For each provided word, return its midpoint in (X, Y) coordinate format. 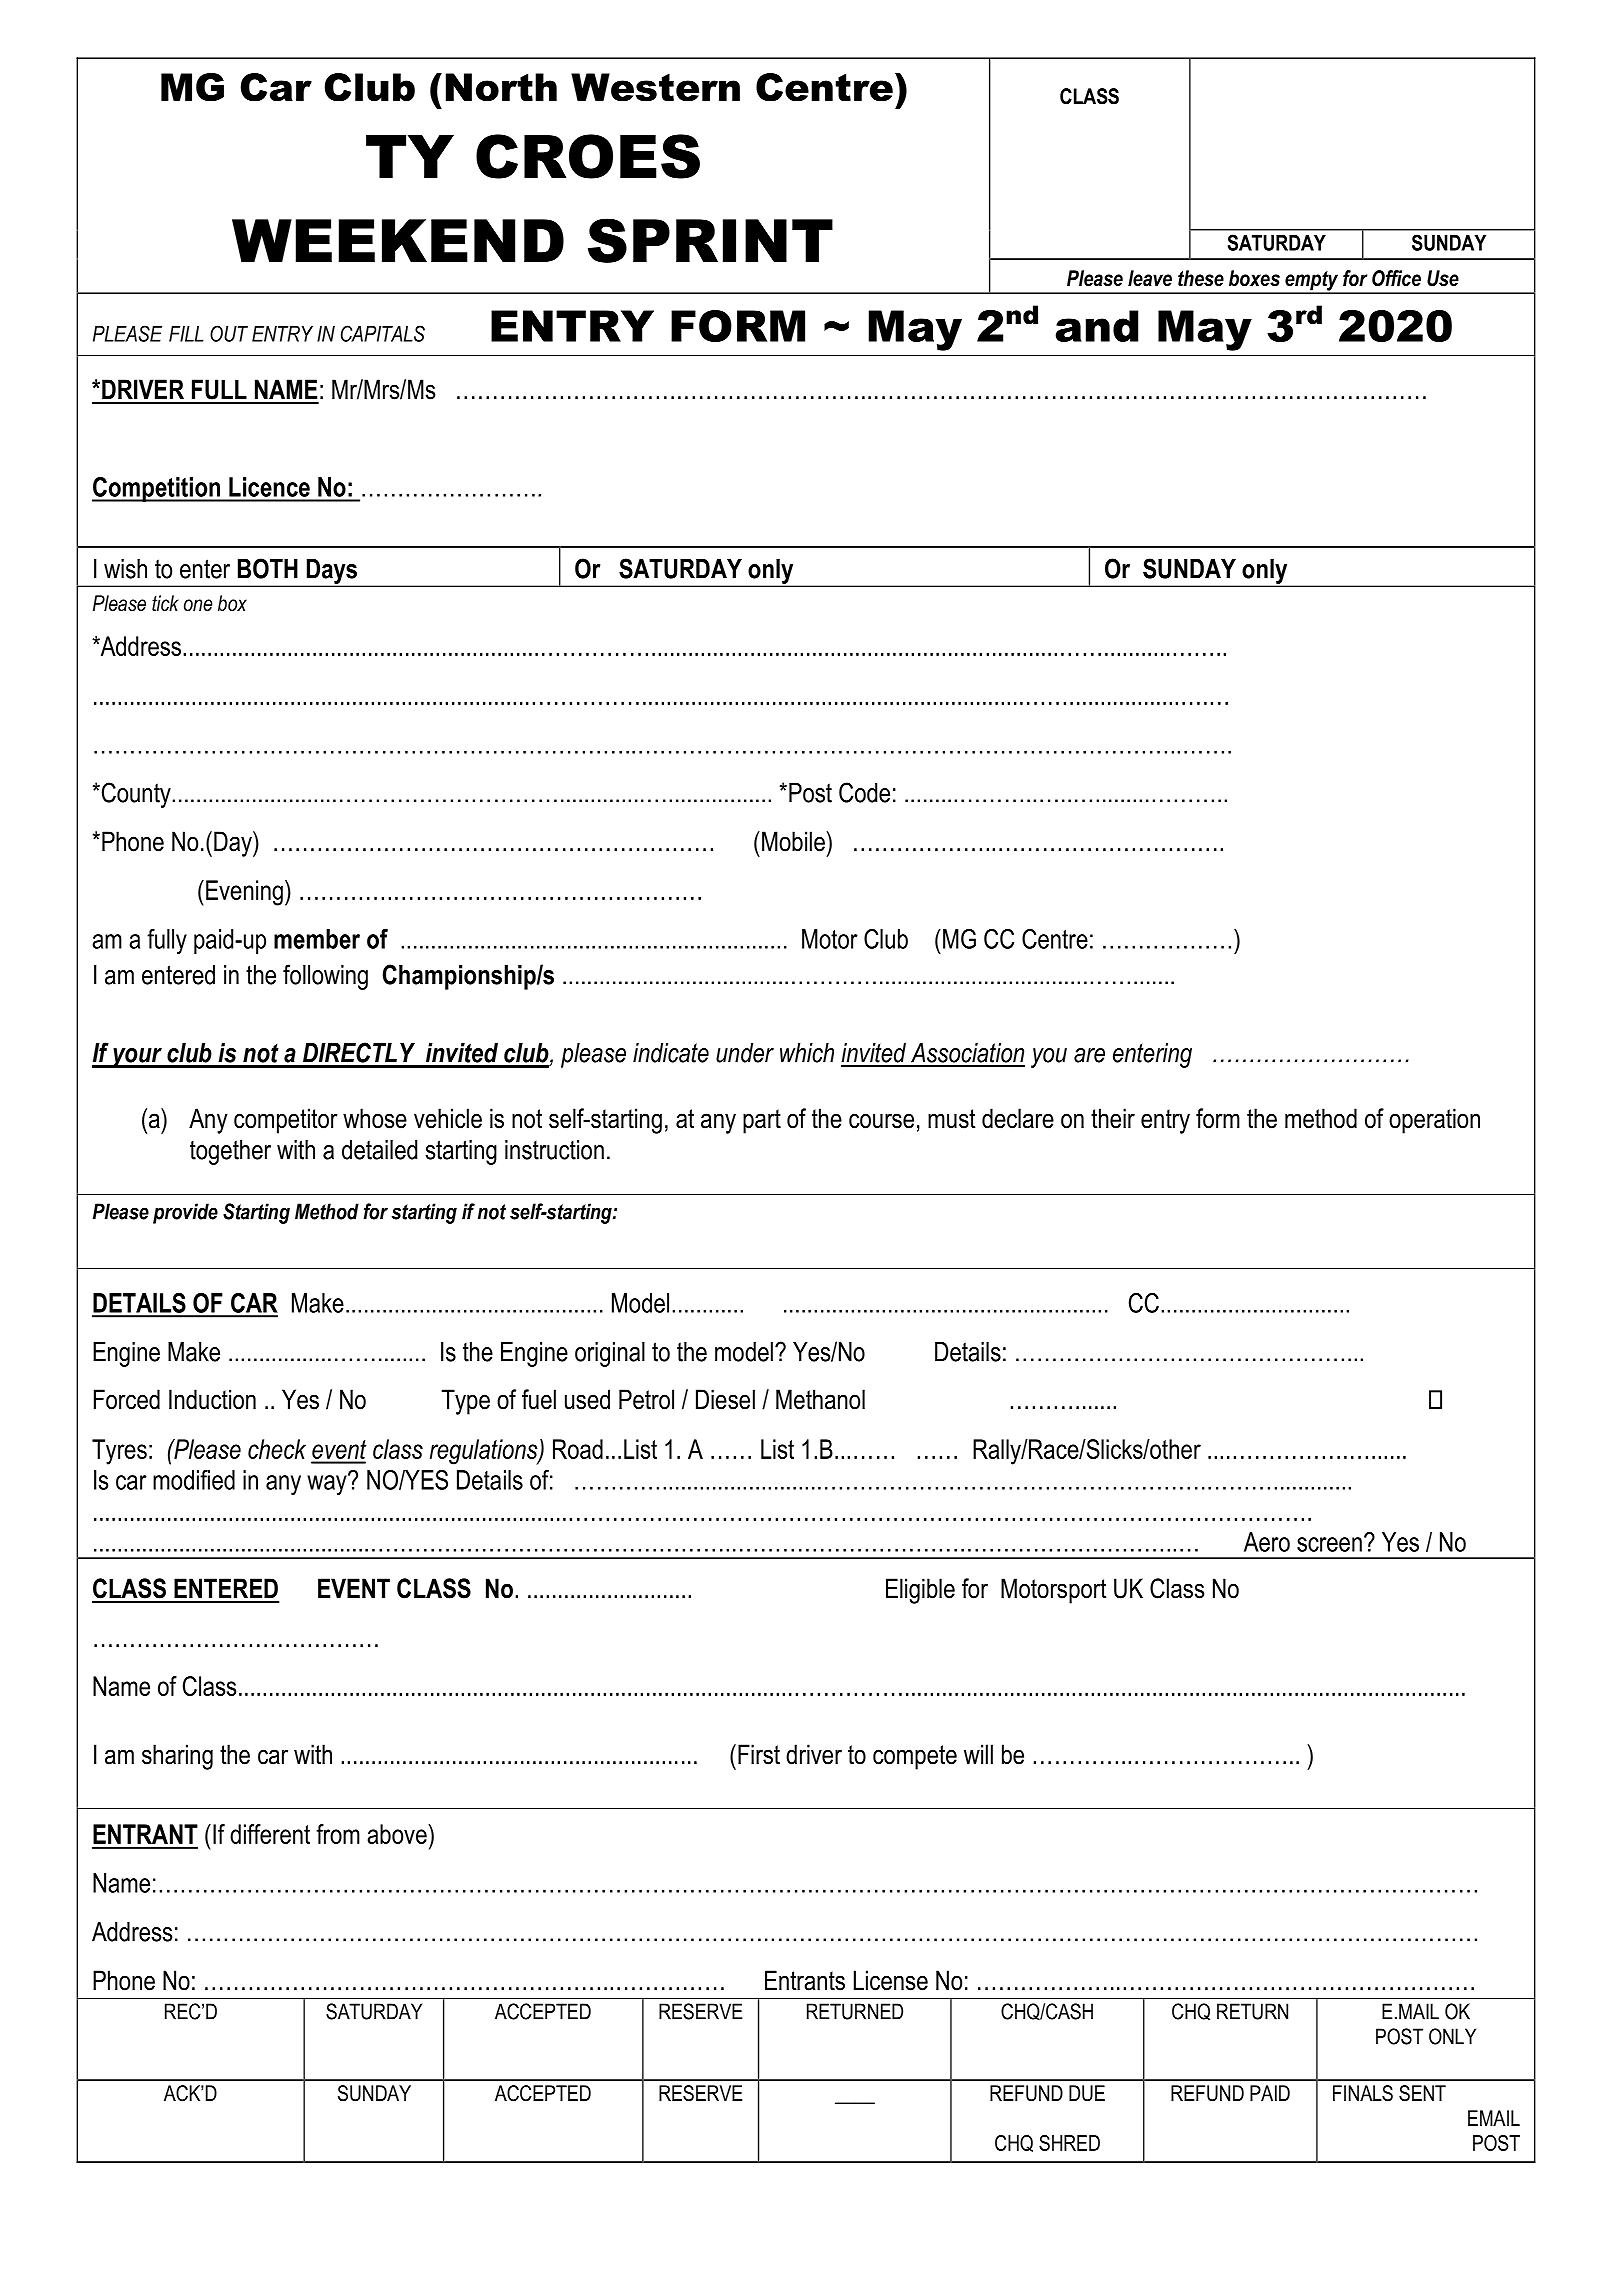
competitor (286, 1121)
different (270, 1834)
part (762, 1121)
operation (1434, 1121)
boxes (1254, 278)
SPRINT (710, 240)
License (891, 1980)
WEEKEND (398, 240)
